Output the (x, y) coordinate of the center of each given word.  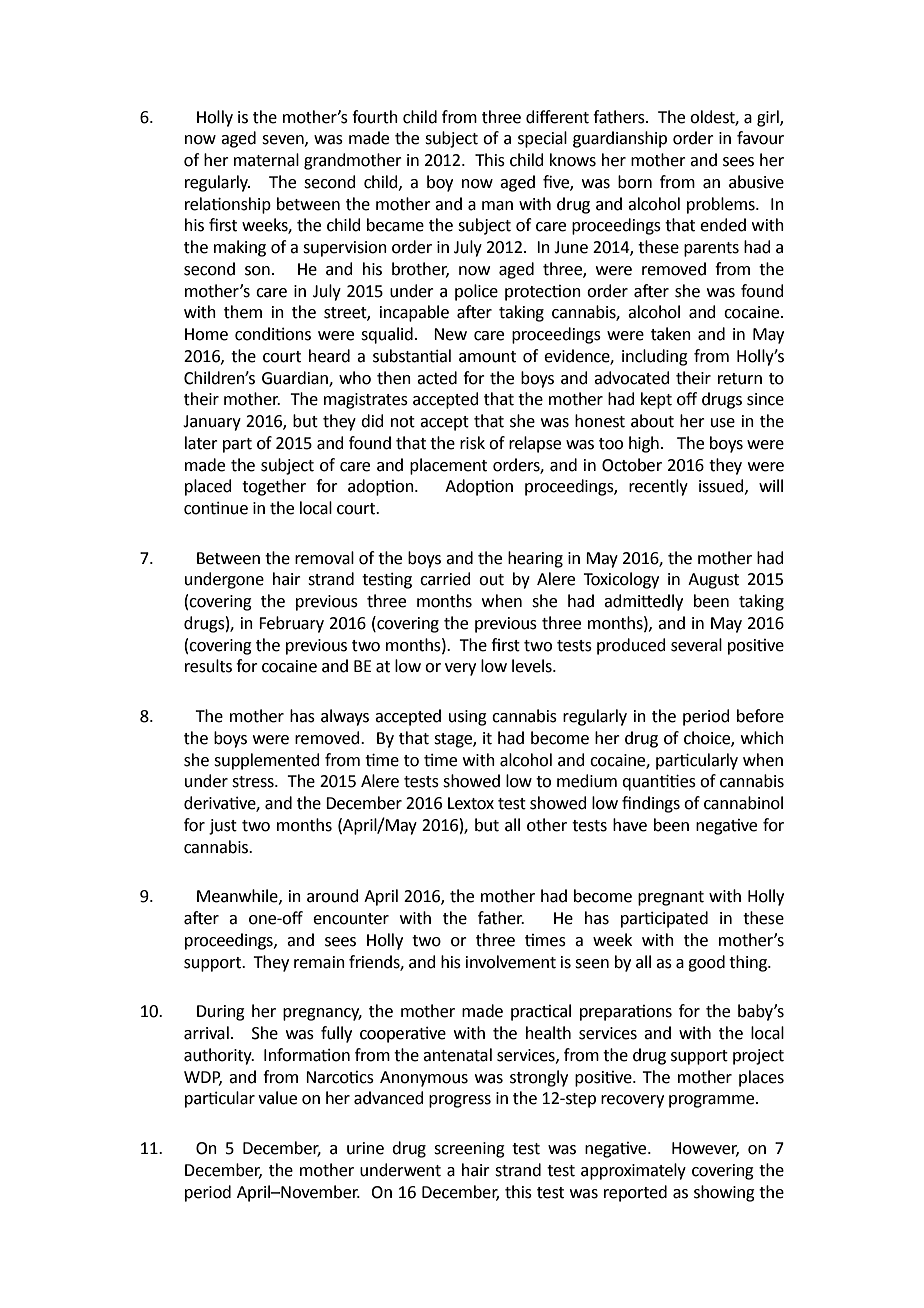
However (705, 1149)
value (277, 1098)
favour (760, 138)
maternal (266, 160)
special (542, 139)
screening (469, 1150)
